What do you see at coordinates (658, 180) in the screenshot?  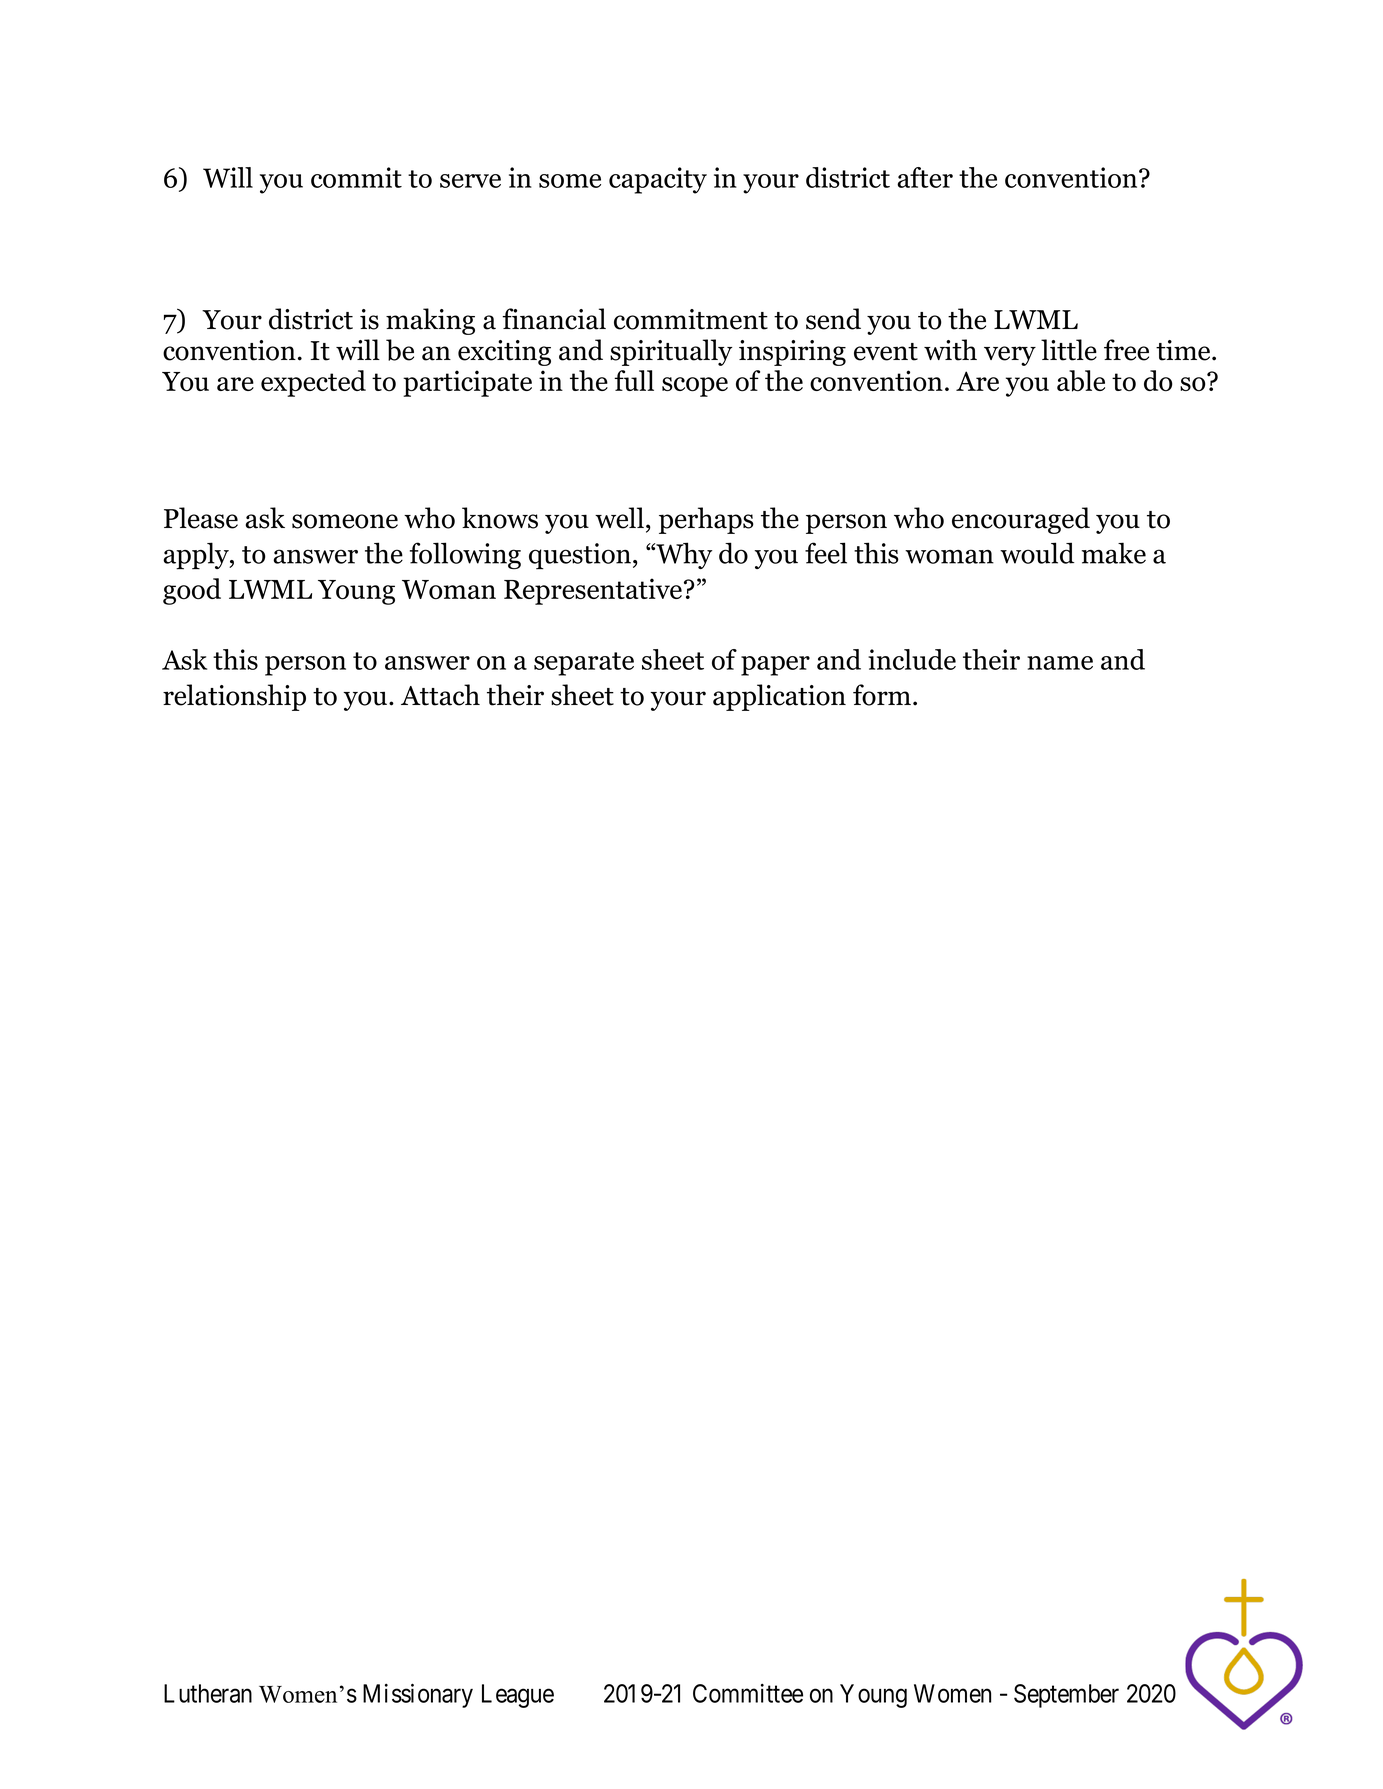 I see `capacity` at bounding box center [658, 180].
